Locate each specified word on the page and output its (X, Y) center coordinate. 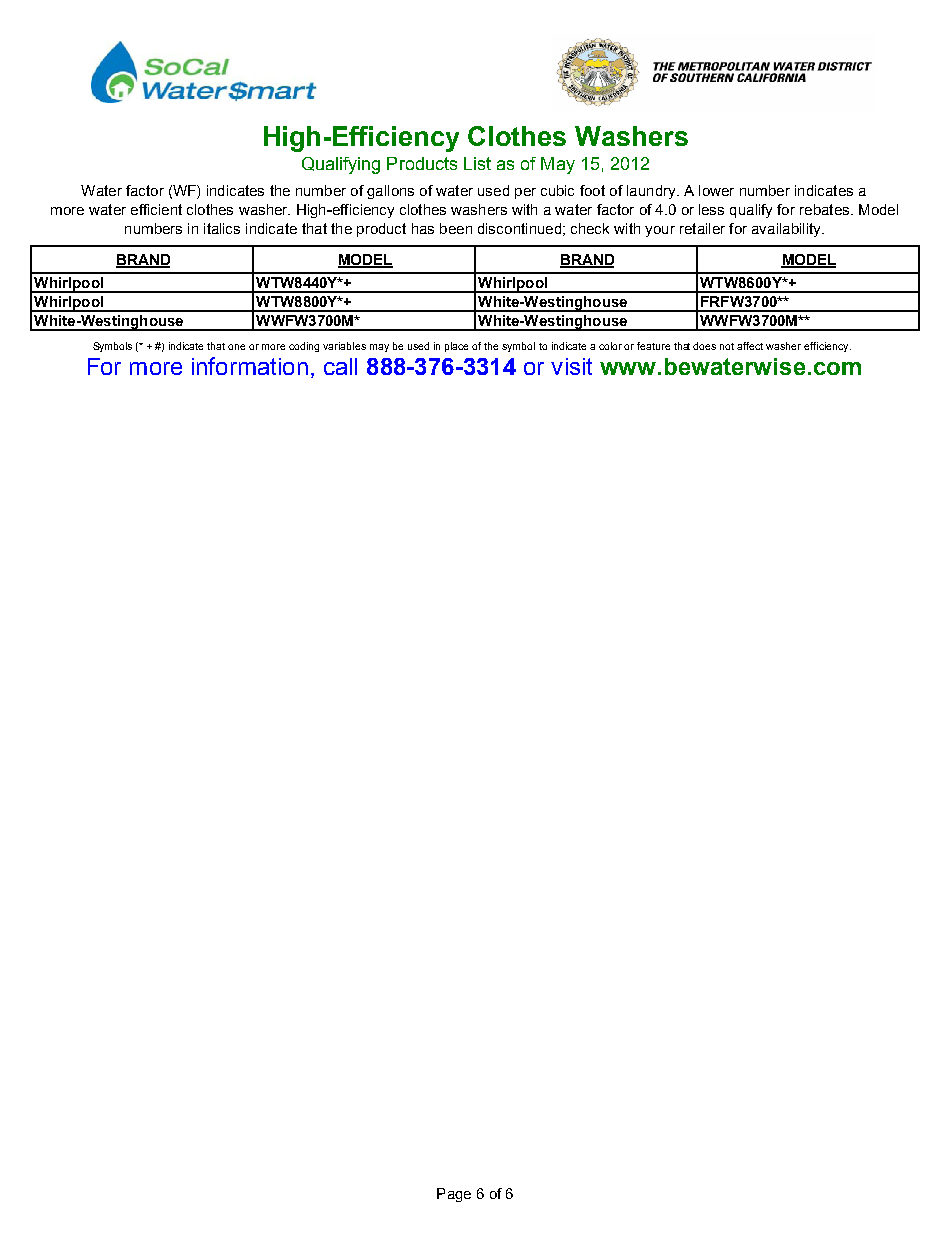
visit (571, 366)
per (525, 193)
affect (750, 346)
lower (716, 190)
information (250, 366)
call (340, 366)
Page (454, 1195)
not (727, 346)
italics (222, 228)
